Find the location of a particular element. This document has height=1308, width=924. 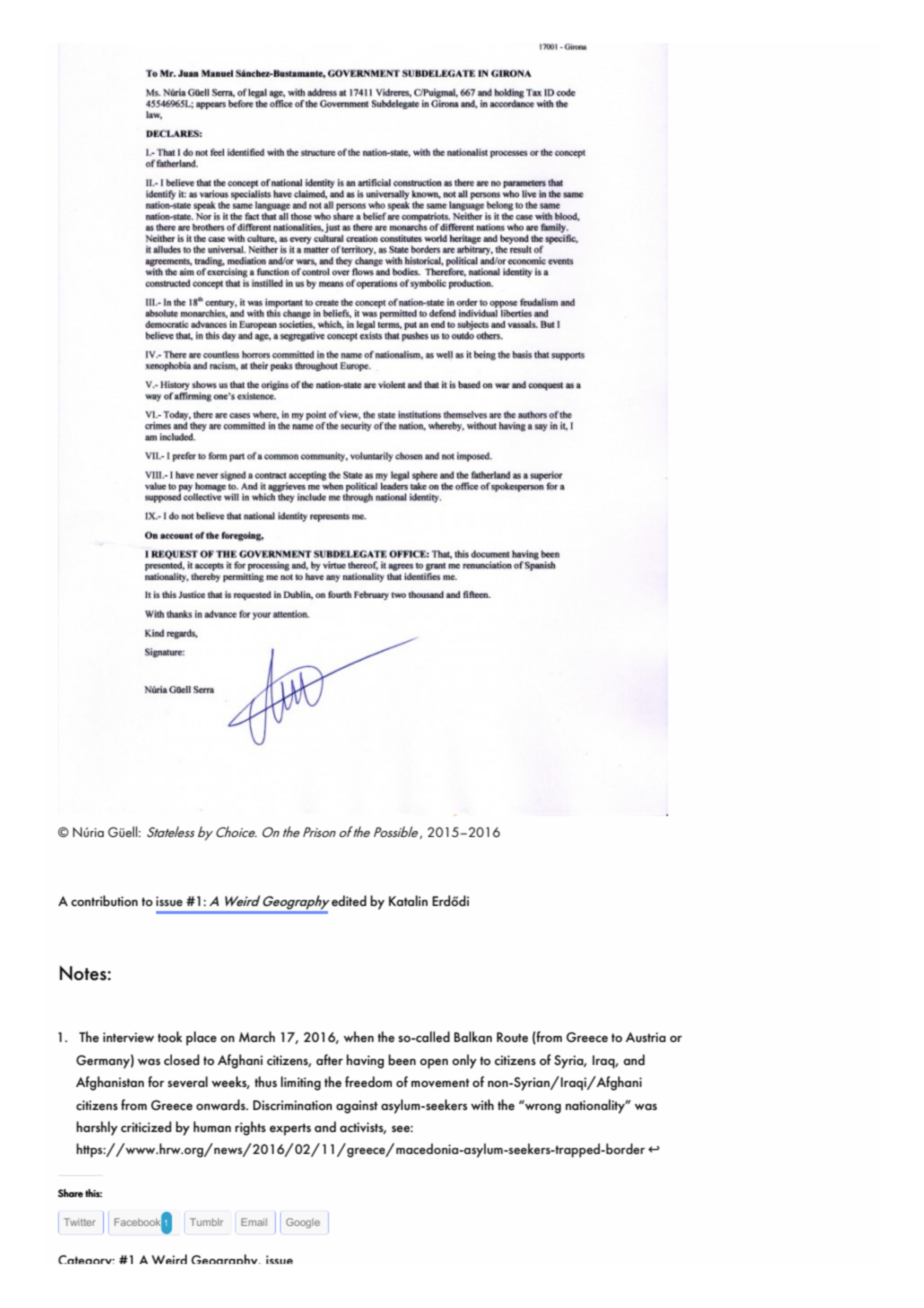

closed is located at coordinates (181, 1059).
